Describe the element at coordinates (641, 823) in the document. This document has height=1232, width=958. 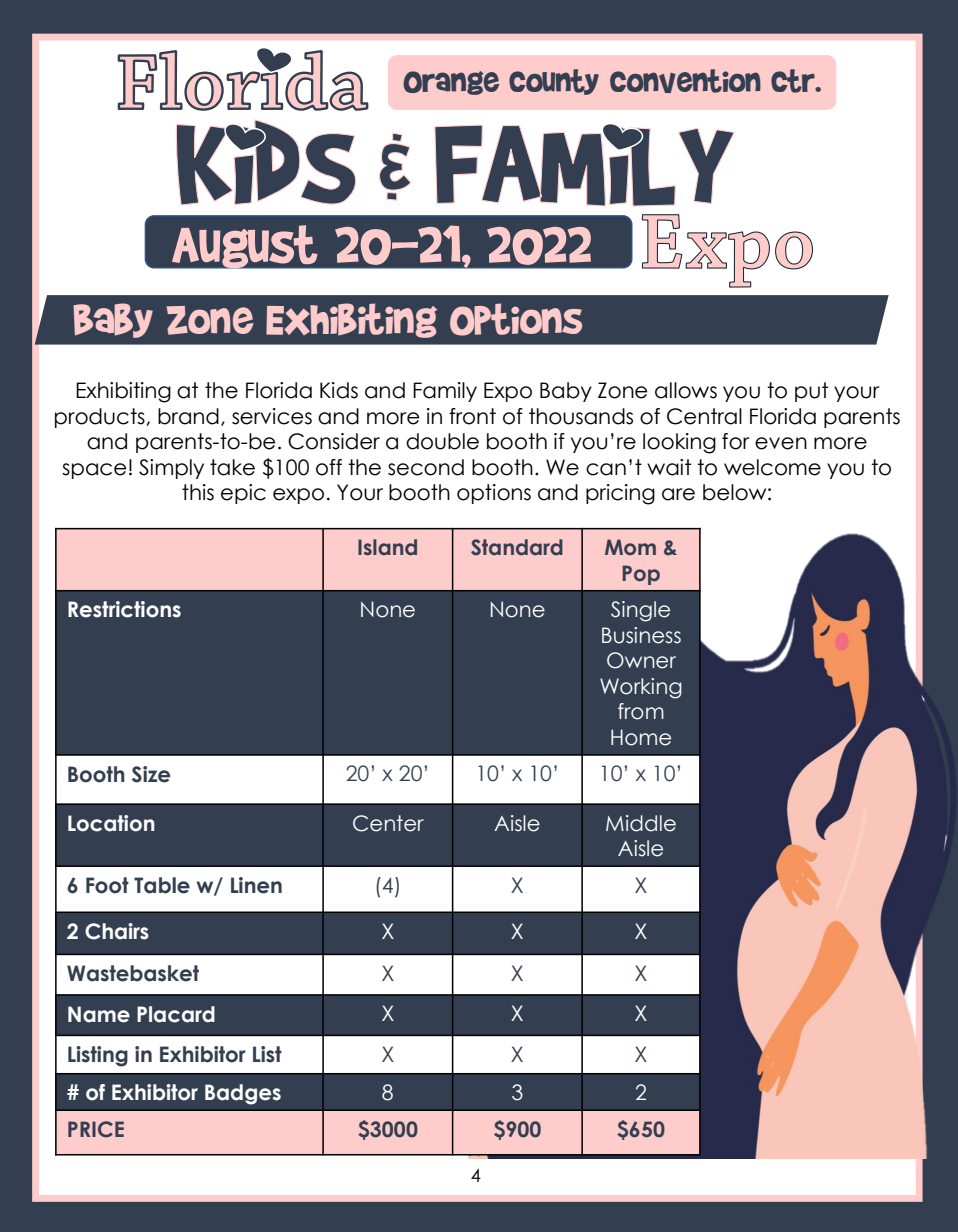
I see `Middle` at that location.
